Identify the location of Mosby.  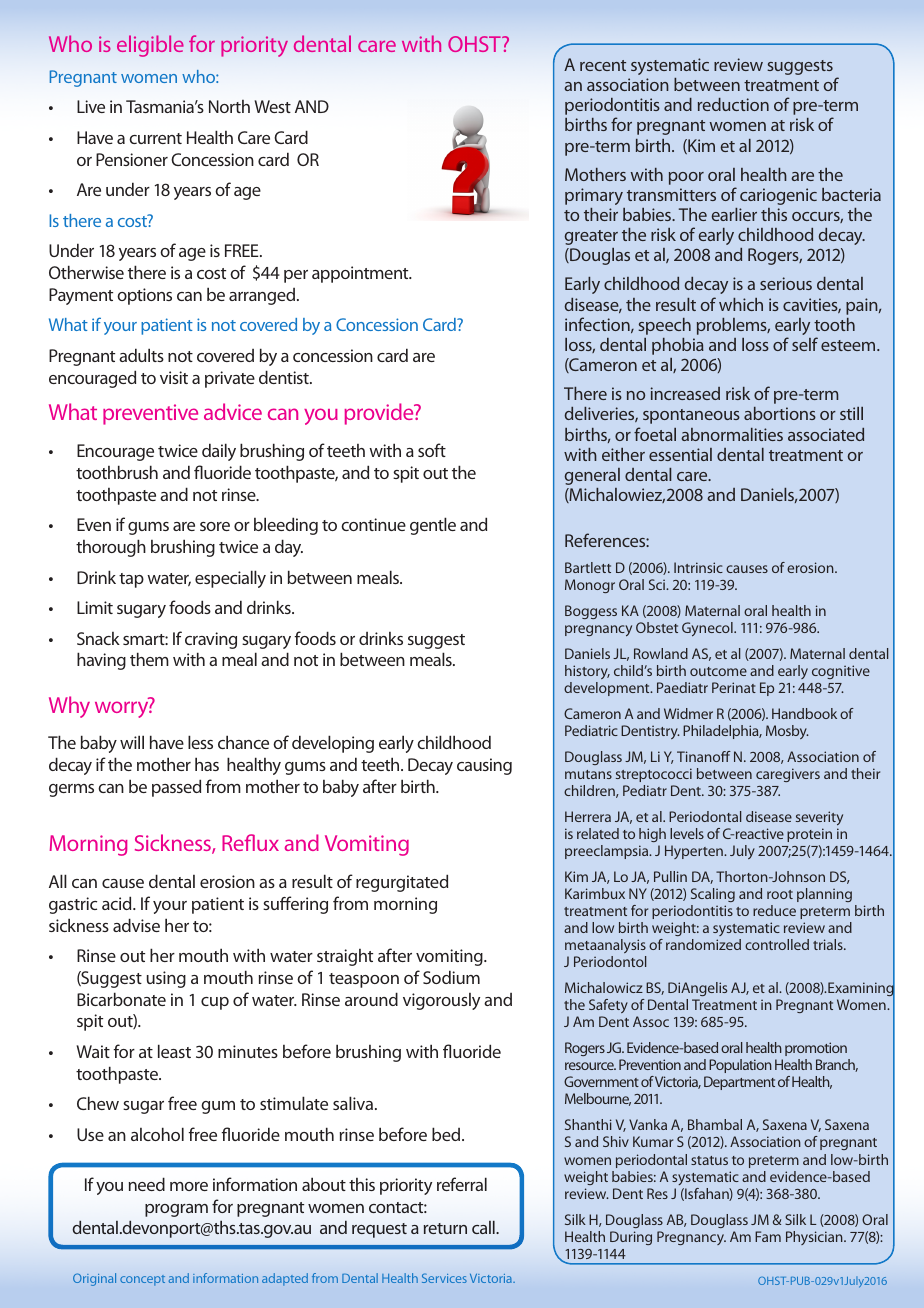
(787, 732).
